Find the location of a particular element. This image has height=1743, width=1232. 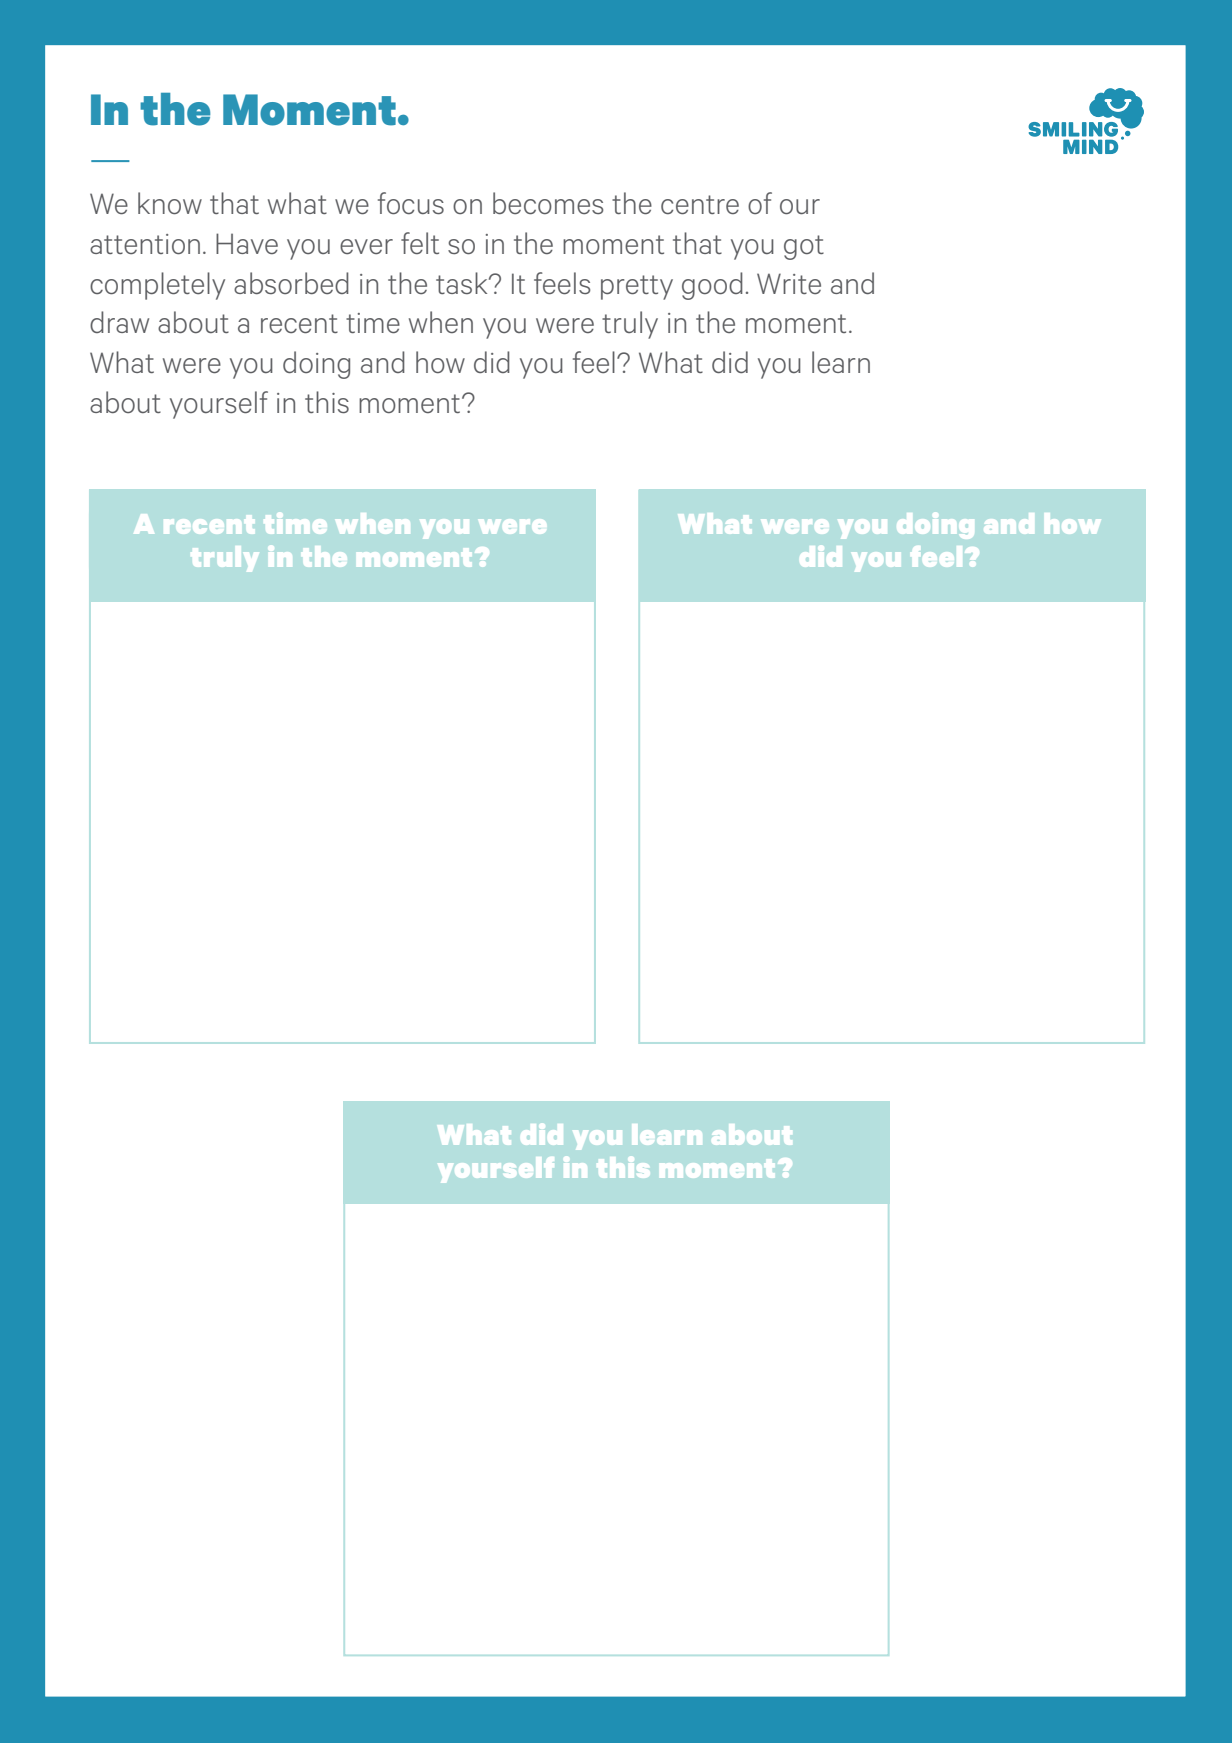

know is located at coordinates (170, 203).
